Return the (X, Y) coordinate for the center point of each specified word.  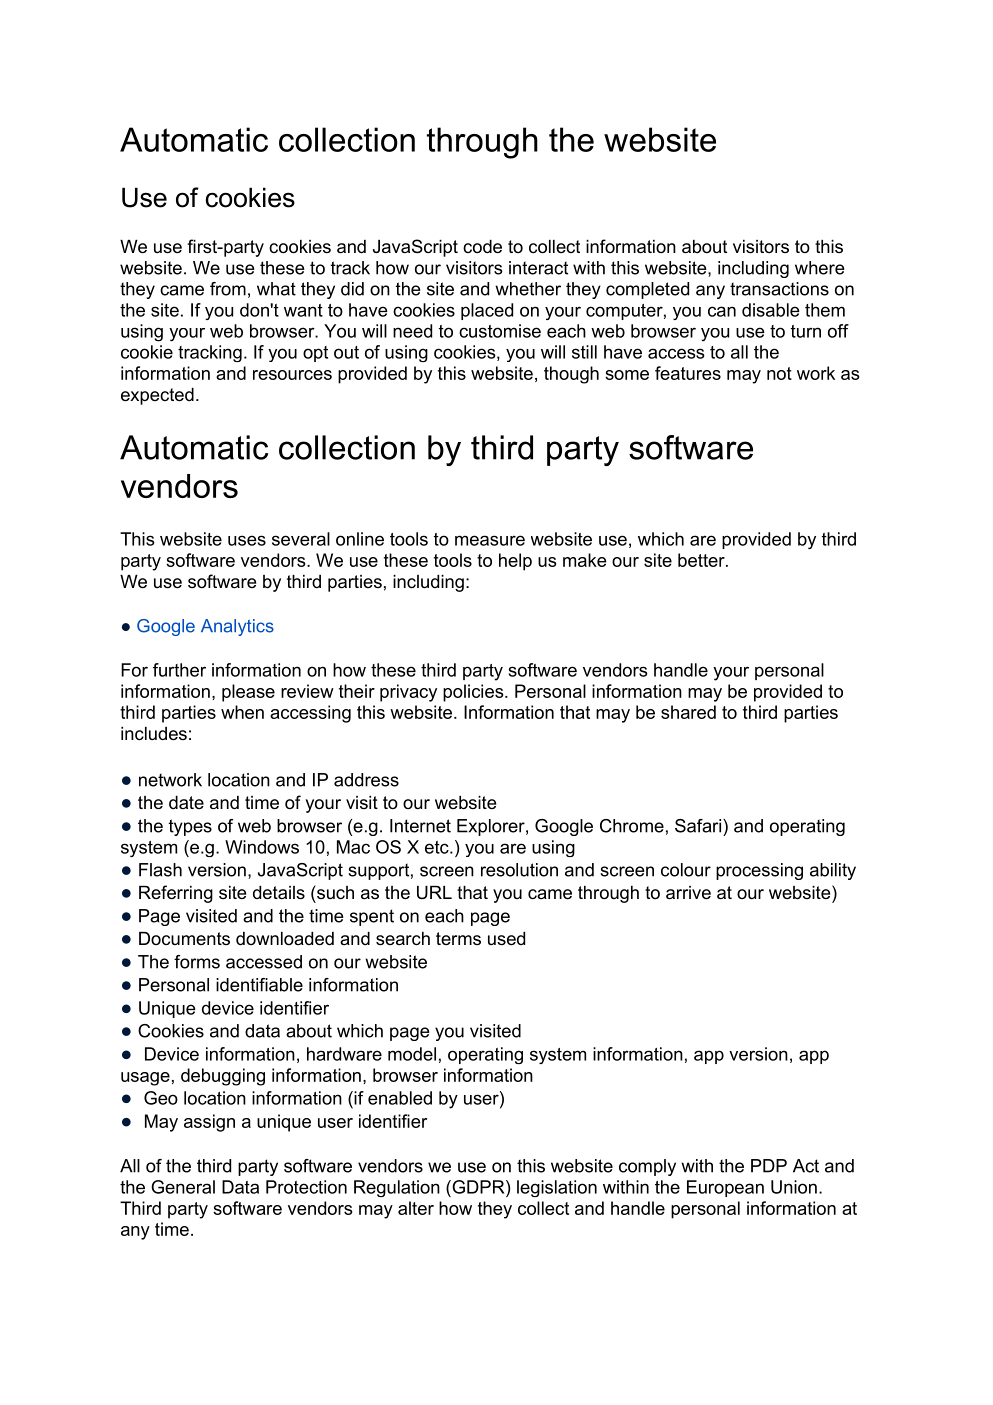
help (515, 562)
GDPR (478, 1187)
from (228, 289)
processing (759, 871)
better (702, 560)
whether (528, 289)
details (279, 893)
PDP (769, 1166)
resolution (519, 870)
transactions (779, 289)
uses (247, 540)
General (183, 1187)
